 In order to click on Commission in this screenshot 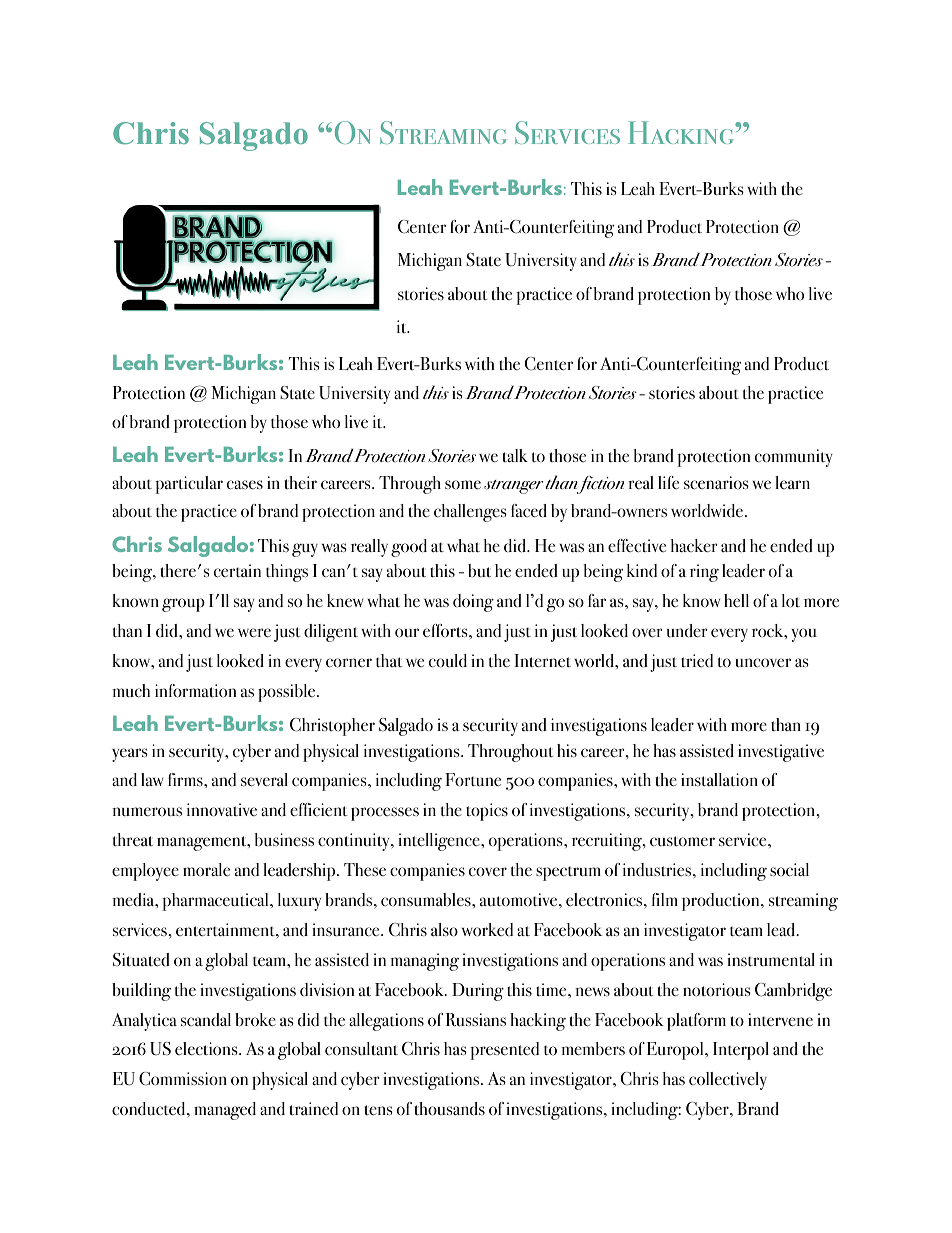, I will do `click(183, 1079)`.
